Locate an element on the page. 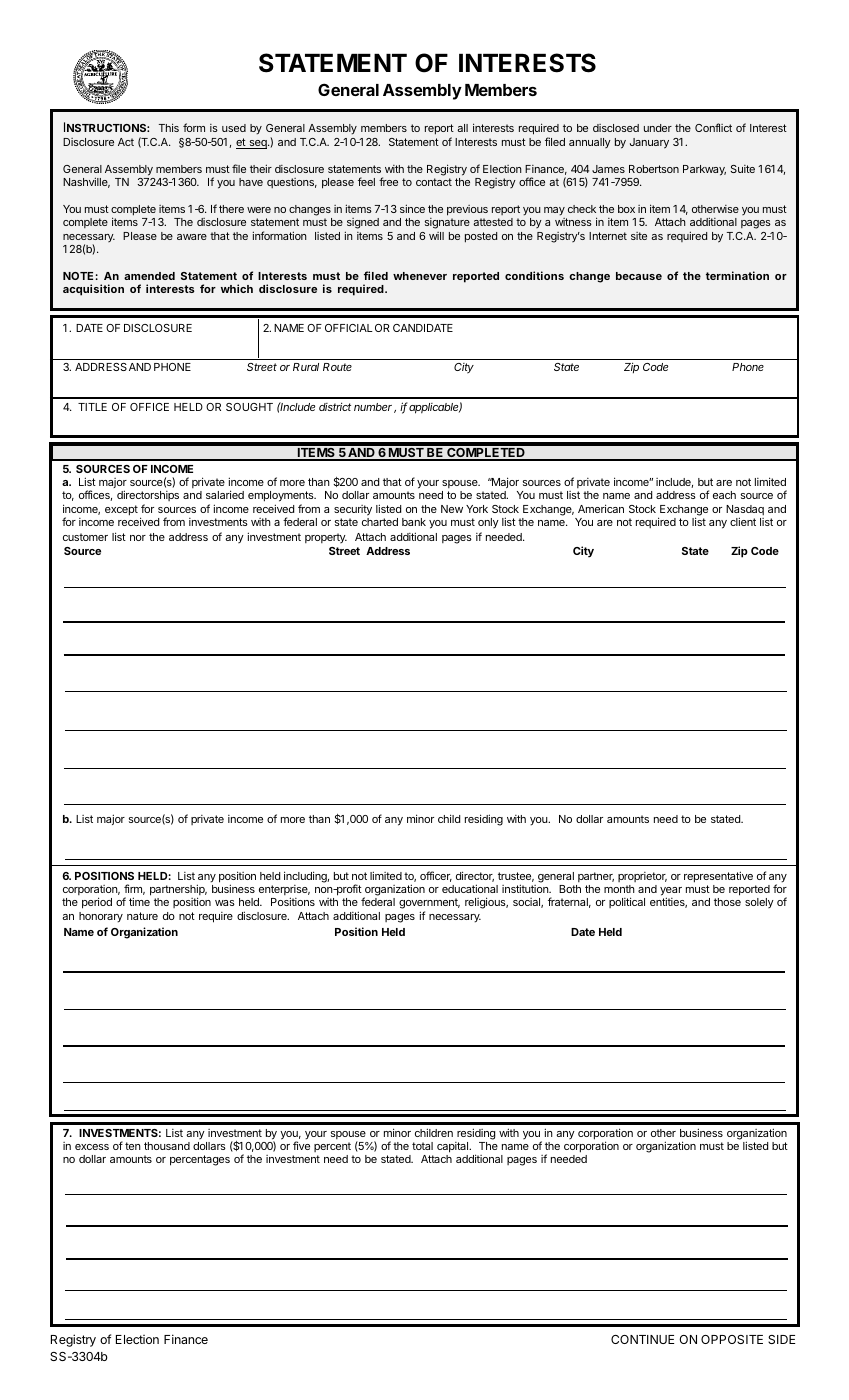 This page has height=1400, width=849. client is located at coordinates (743, 521).
